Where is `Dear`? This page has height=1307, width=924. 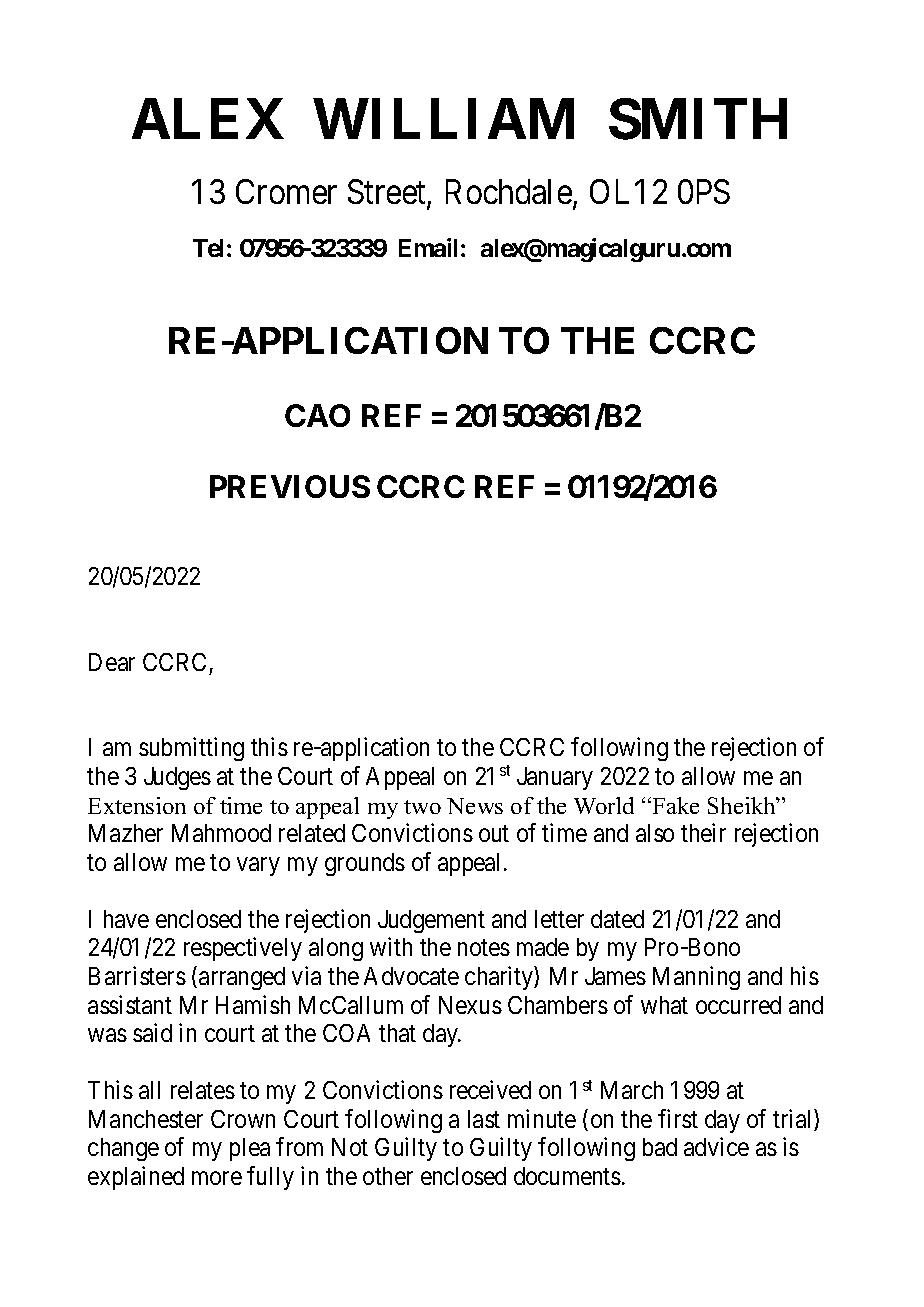 Dear is located at coordinates (112, 662).
